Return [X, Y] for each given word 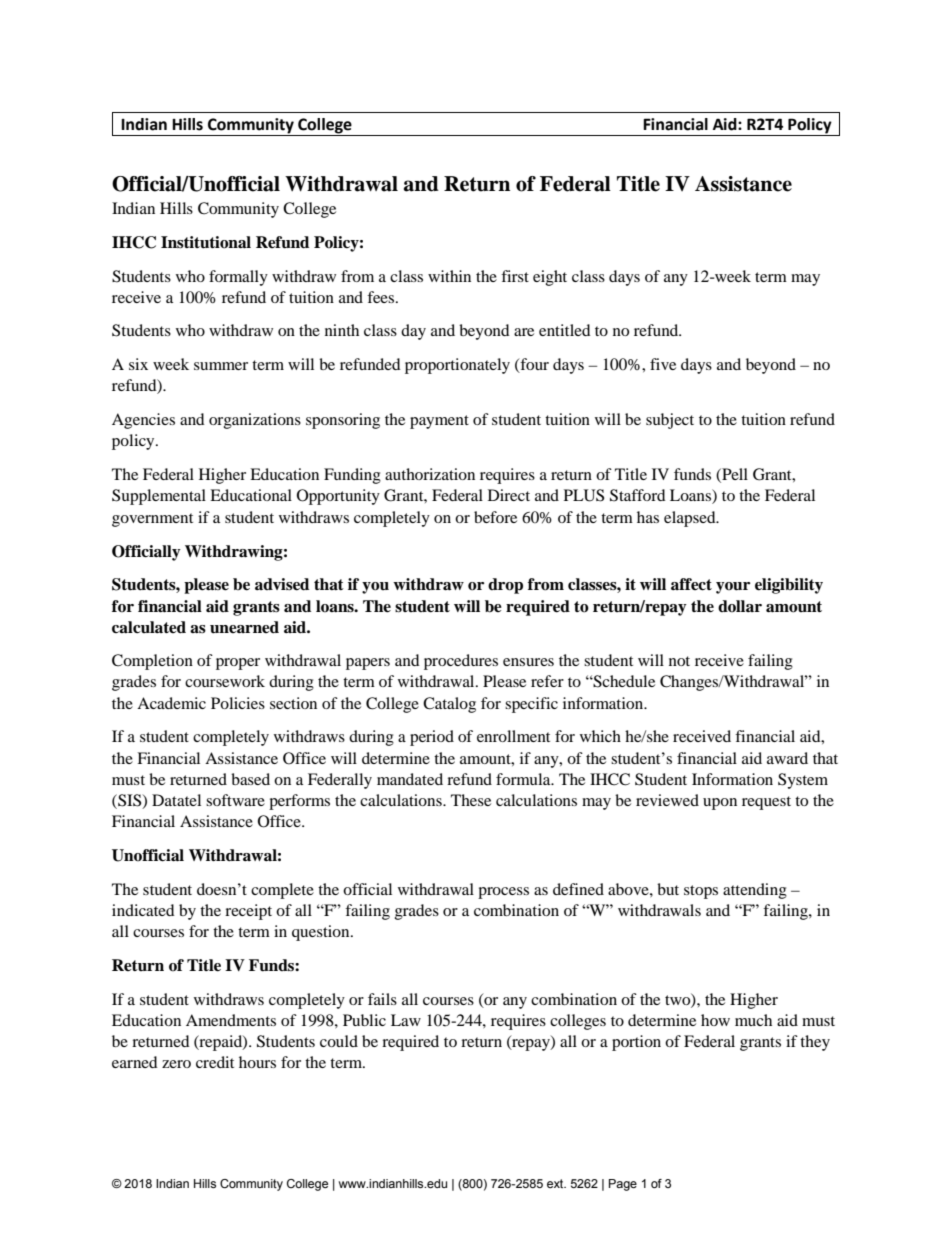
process [503, 893]
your [733, 588]
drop [505, 586]
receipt [248, 912]
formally [238, 278]
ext [556, 1183]
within [449, 276]
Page [623, 1185]
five [663, 364]
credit [215, 1062]
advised [282, 584]
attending [755, 891]
